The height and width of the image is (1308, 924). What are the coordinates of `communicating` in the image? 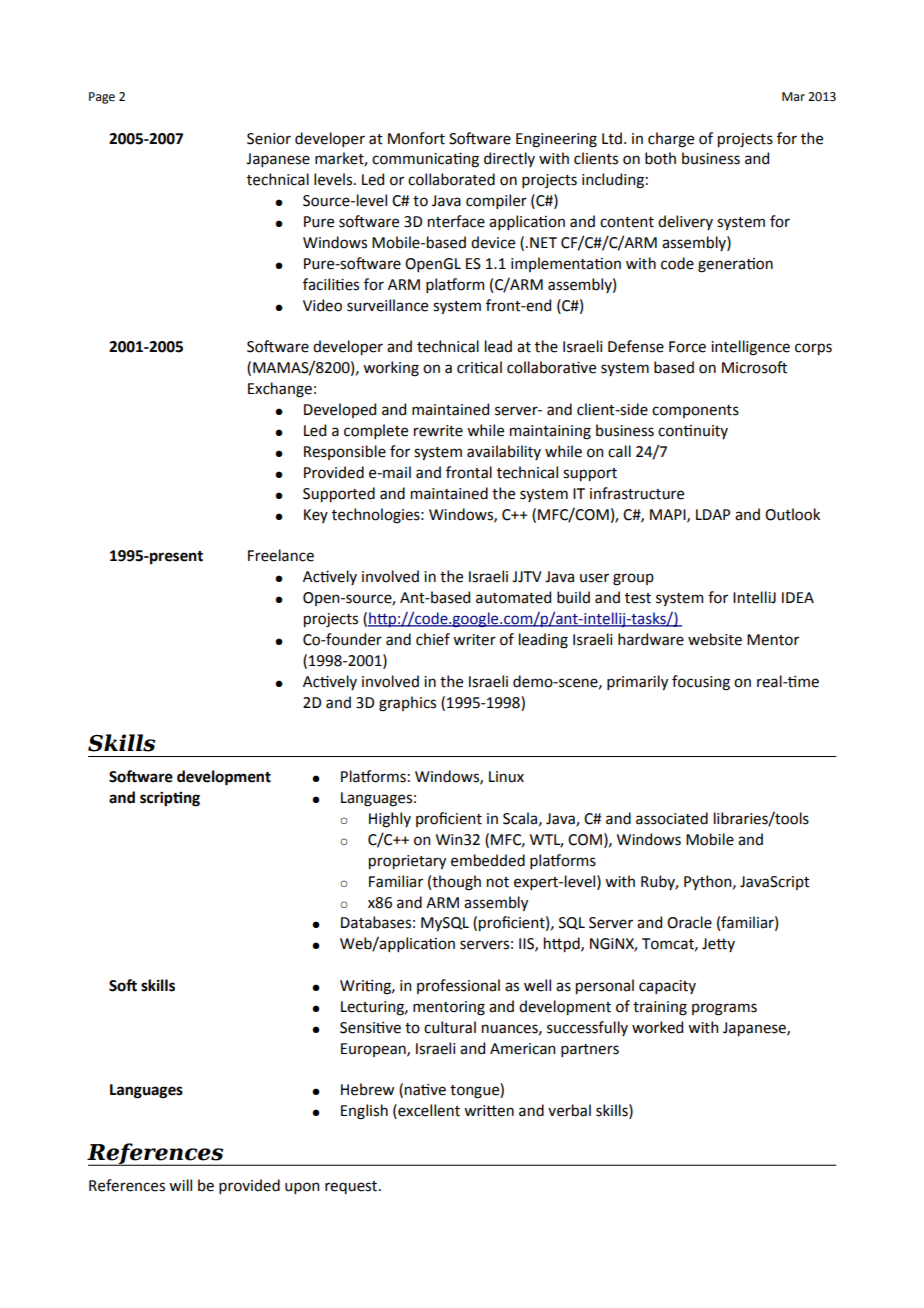 It's located at (425, 160).
